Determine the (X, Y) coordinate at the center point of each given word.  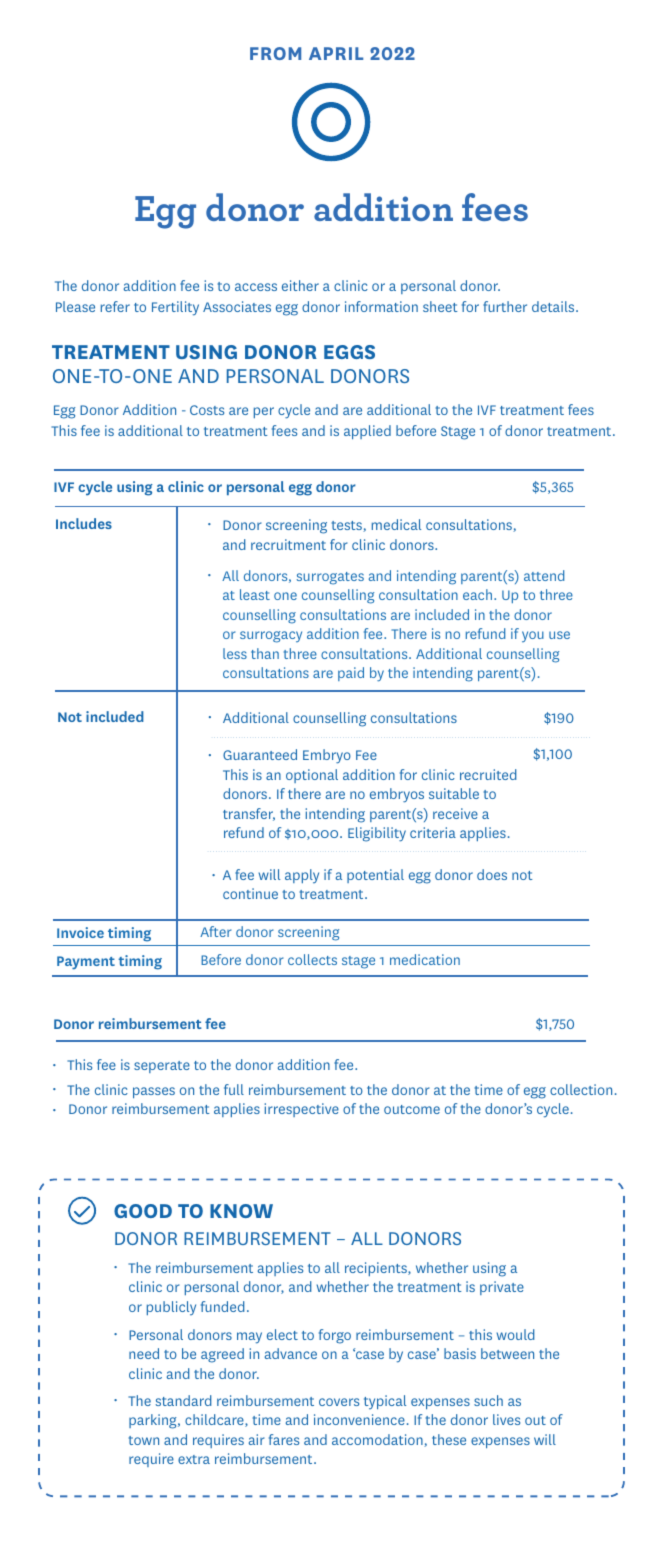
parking (154, 1421)
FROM (275, 53)
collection (581, 1089)
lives (506, 1419)
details (554, 306)
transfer (249, 814)
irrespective (301, 1110)
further (505, 306)
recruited (488, 774)
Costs (207, 410)
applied (367, 432)
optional (312, 776)
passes (154, 1092)
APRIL (336, 53)
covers (339, 1402)
